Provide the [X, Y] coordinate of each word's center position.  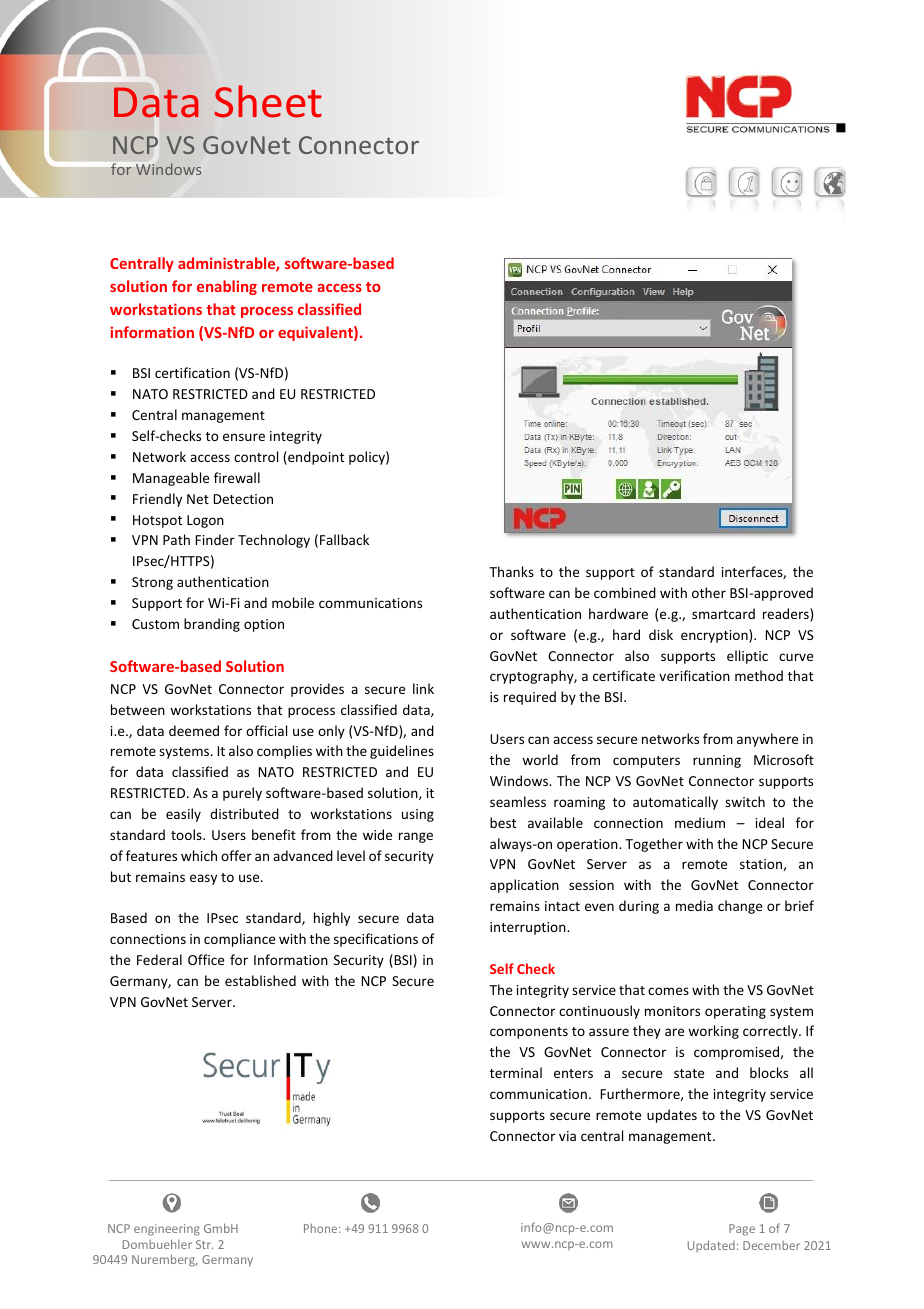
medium [700, 822]
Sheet [268, 101]
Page [742, 1230]
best [503, 822]
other [709, 592]
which [199, 855]
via [567, 1136]
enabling [227, 287]
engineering [167, 1230]
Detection [243, 499]
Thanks [511, 571]
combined [625, 592]
